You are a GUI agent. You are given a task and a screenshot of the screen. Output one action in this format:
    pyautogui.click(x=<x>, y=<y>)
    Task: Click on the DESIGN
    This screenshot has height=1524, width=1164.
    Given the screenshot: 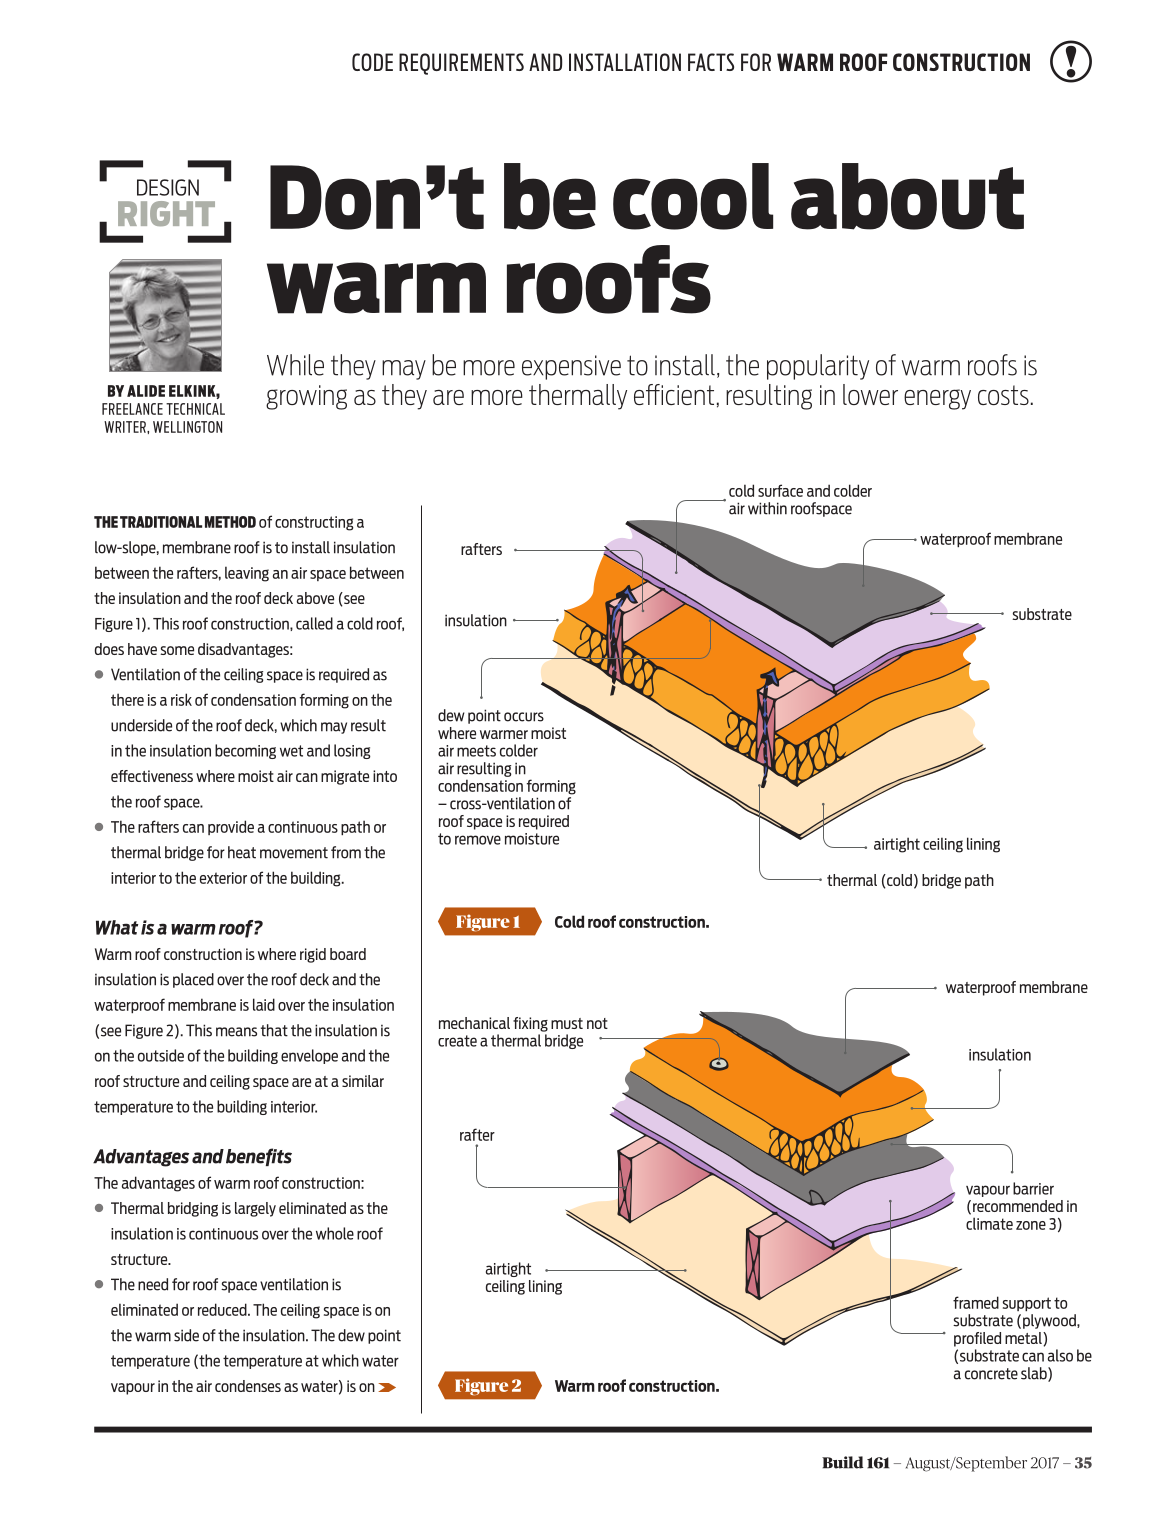 What is the action you would take?
    pyautogui.click(x=168, y=187)
